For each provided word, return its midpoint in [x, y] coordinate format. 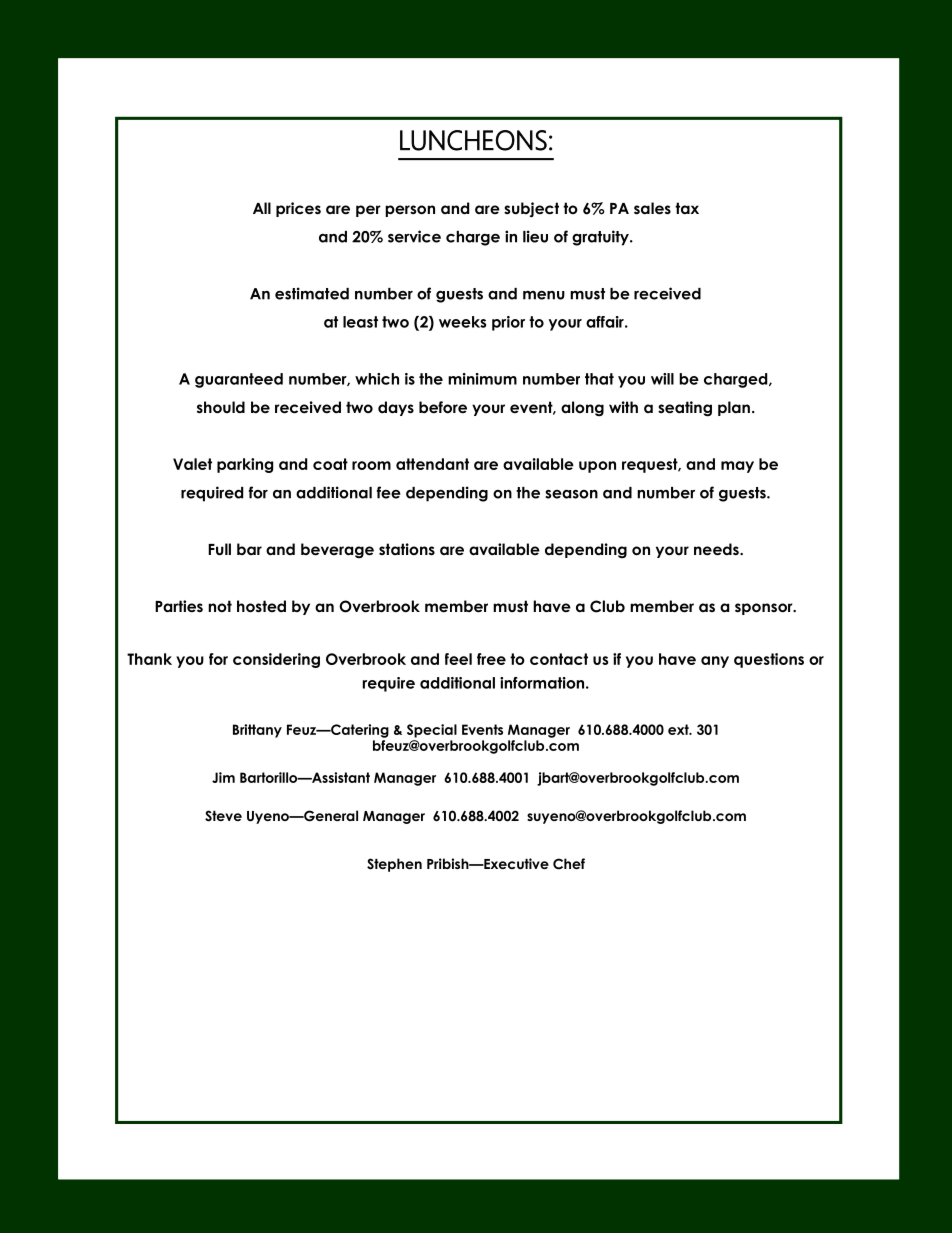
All [262, 208]
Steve [223, 816]
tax [687, 208]
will [662, 379]
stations [407, 549]
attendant [432, 464]
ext [679, 729]
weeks [462, 322]
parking [245, 465]
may [737, 467]
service [414, 236]
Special [432, 731]
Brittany [257, 731]
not [220, 606]
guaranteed [239, 380]
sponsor [765, 609]
